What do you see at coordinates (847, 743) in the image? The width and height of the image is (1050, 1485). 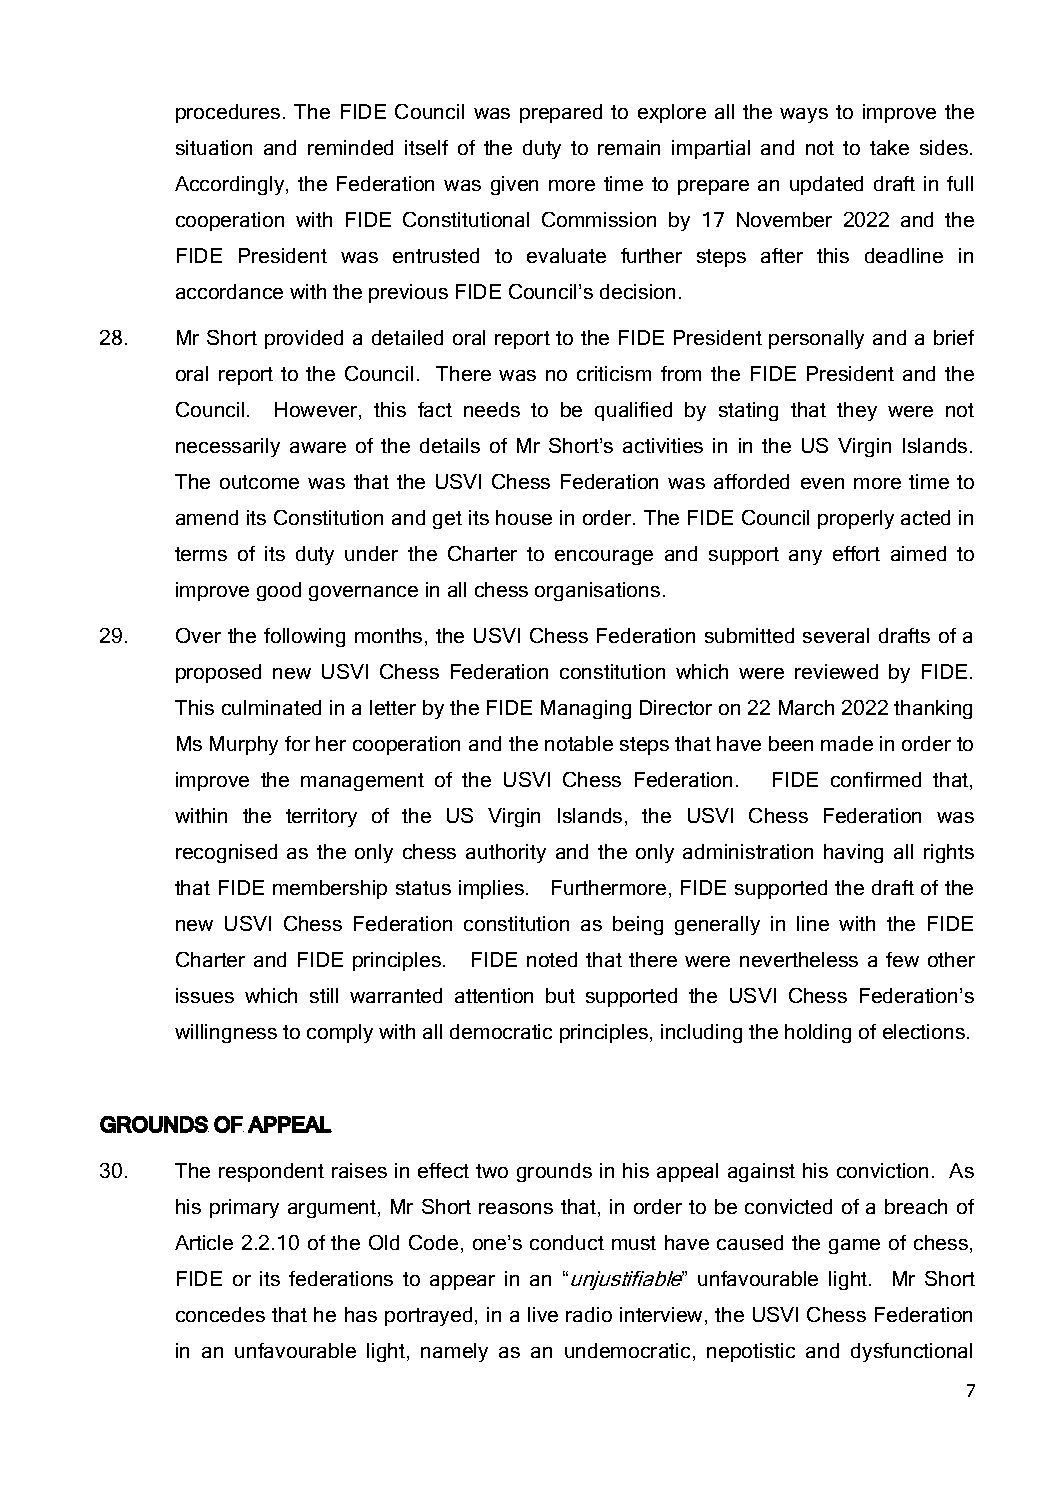 I see `made` at bounding box center [847, 743].
